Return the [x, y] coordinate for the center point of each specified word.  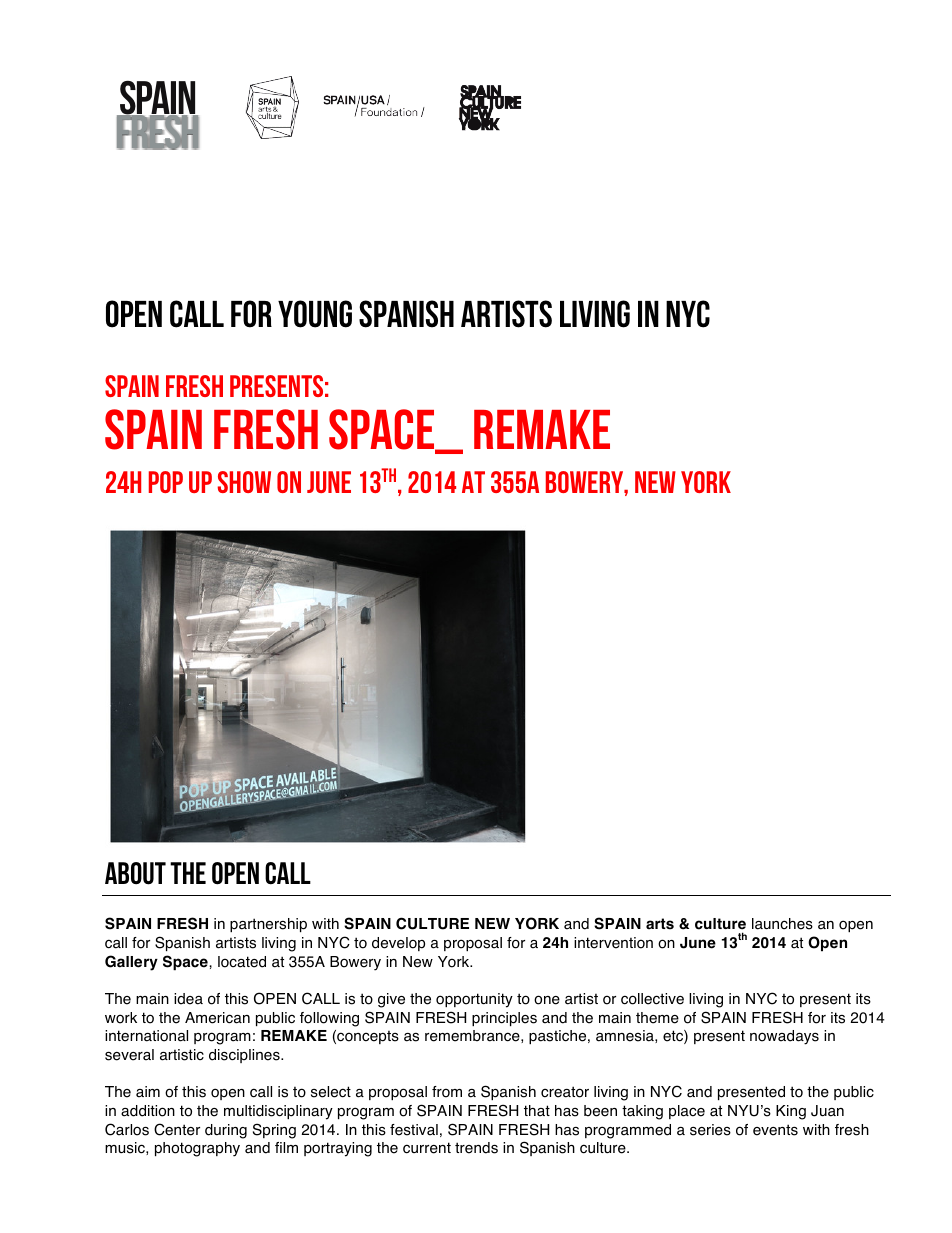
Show [244, 482]
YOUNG [315, 314]
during [226, 1131]
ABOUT [135, 873]
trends [476, 1148]
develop [398, 944]
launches [782, 924]
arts [660, 924]
